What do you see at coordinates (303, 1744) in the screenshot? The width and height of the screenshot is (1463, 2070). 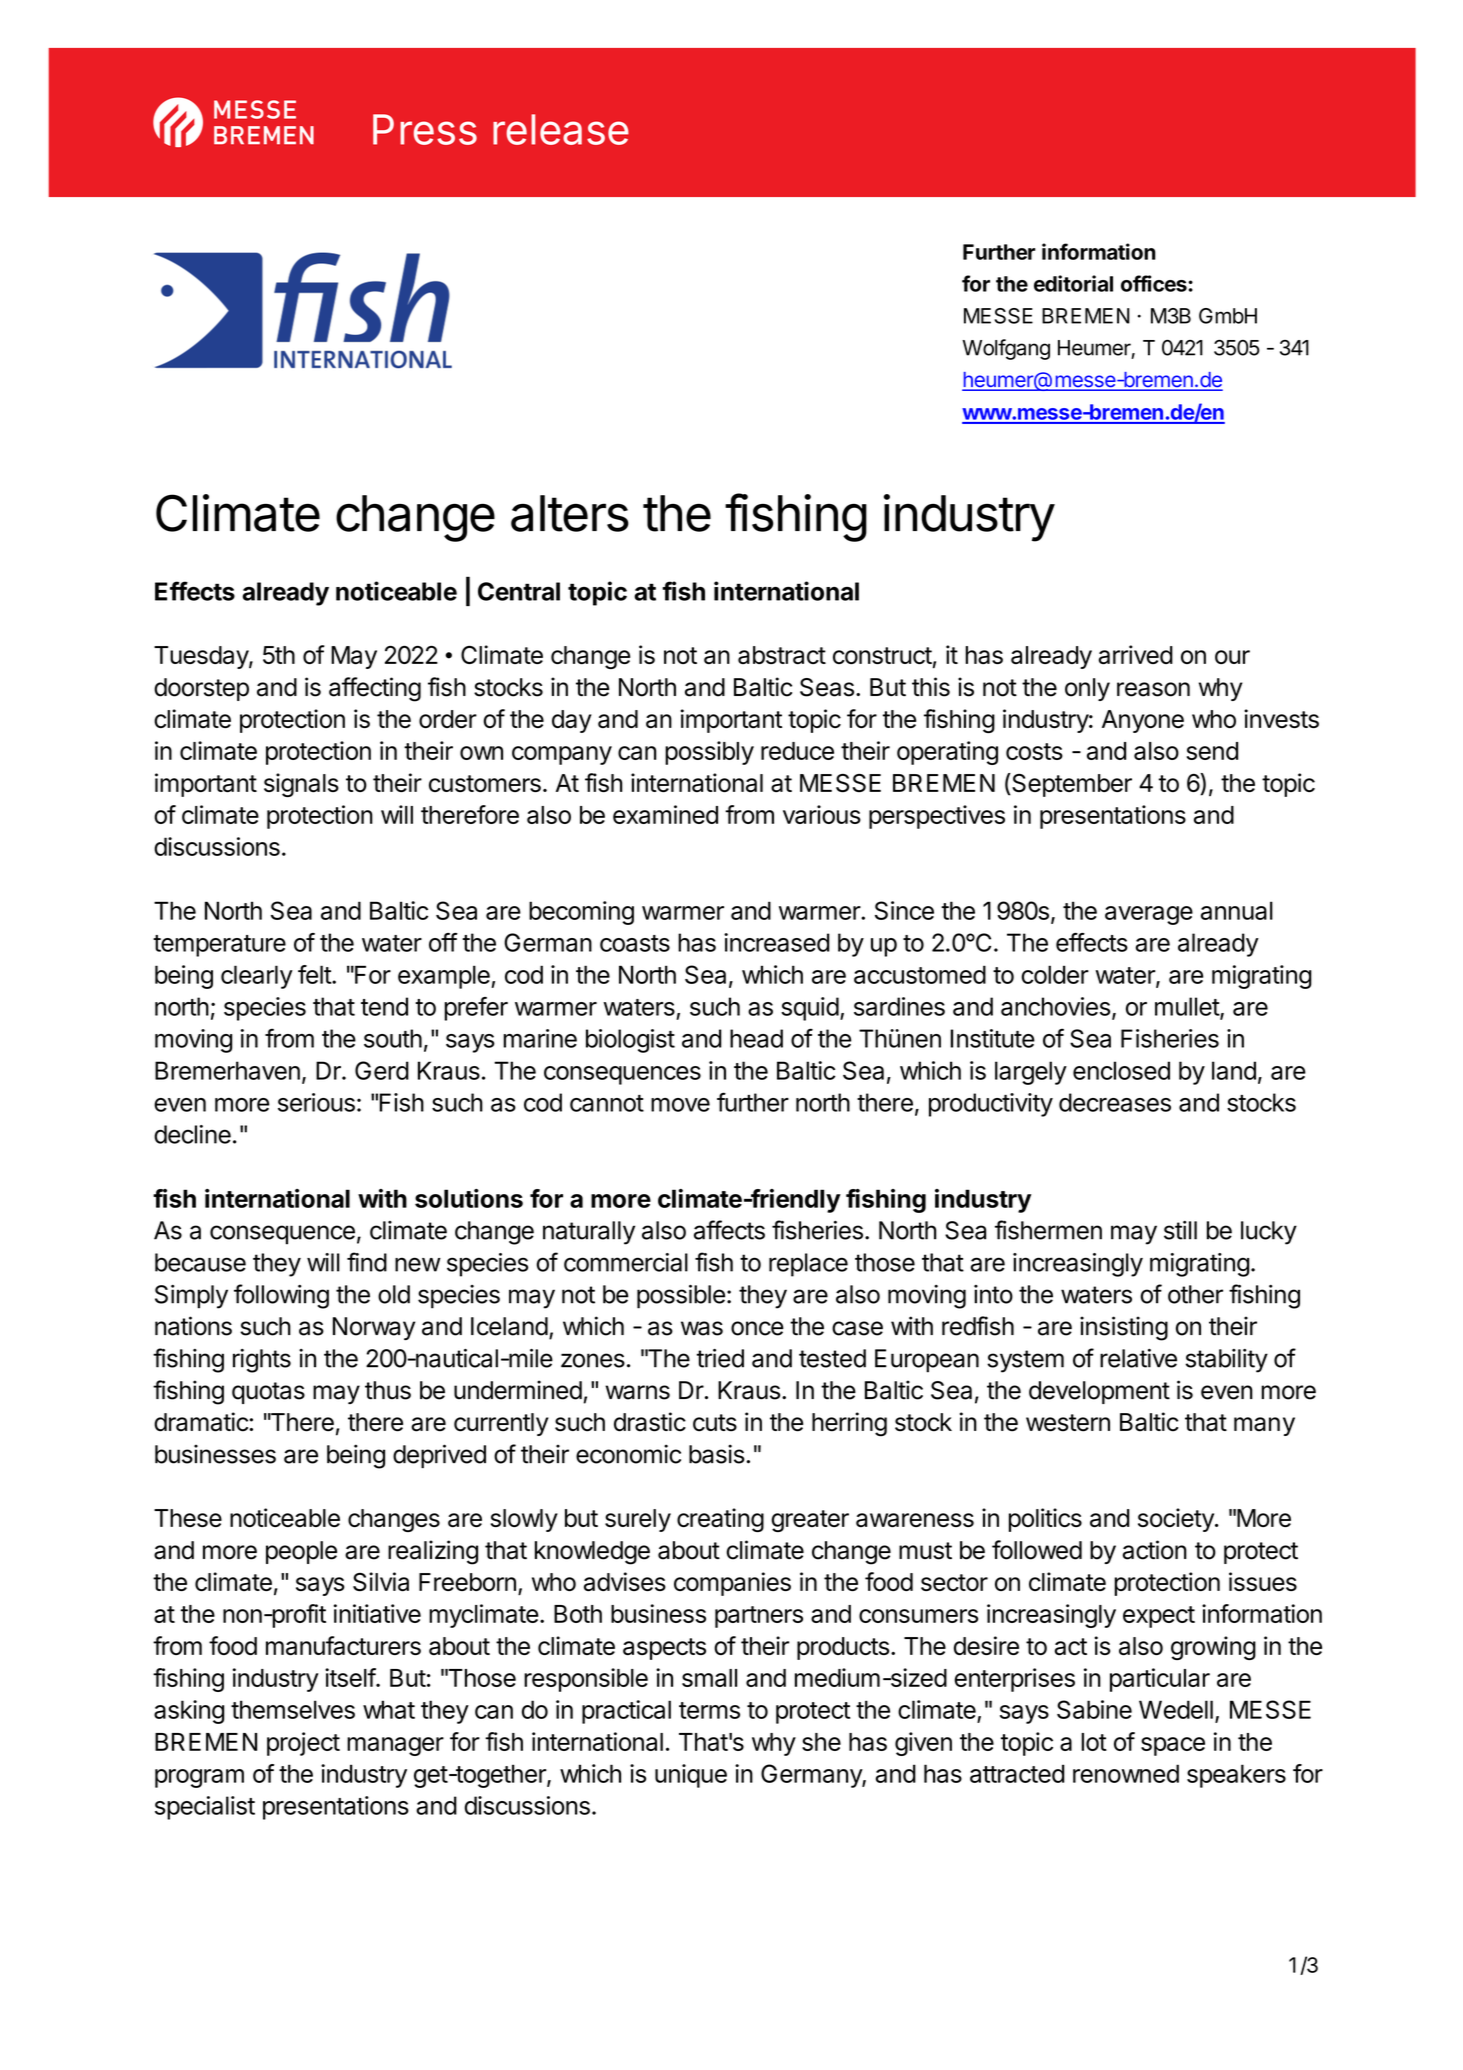 I see `project` at bounding box center [303, 1744].
